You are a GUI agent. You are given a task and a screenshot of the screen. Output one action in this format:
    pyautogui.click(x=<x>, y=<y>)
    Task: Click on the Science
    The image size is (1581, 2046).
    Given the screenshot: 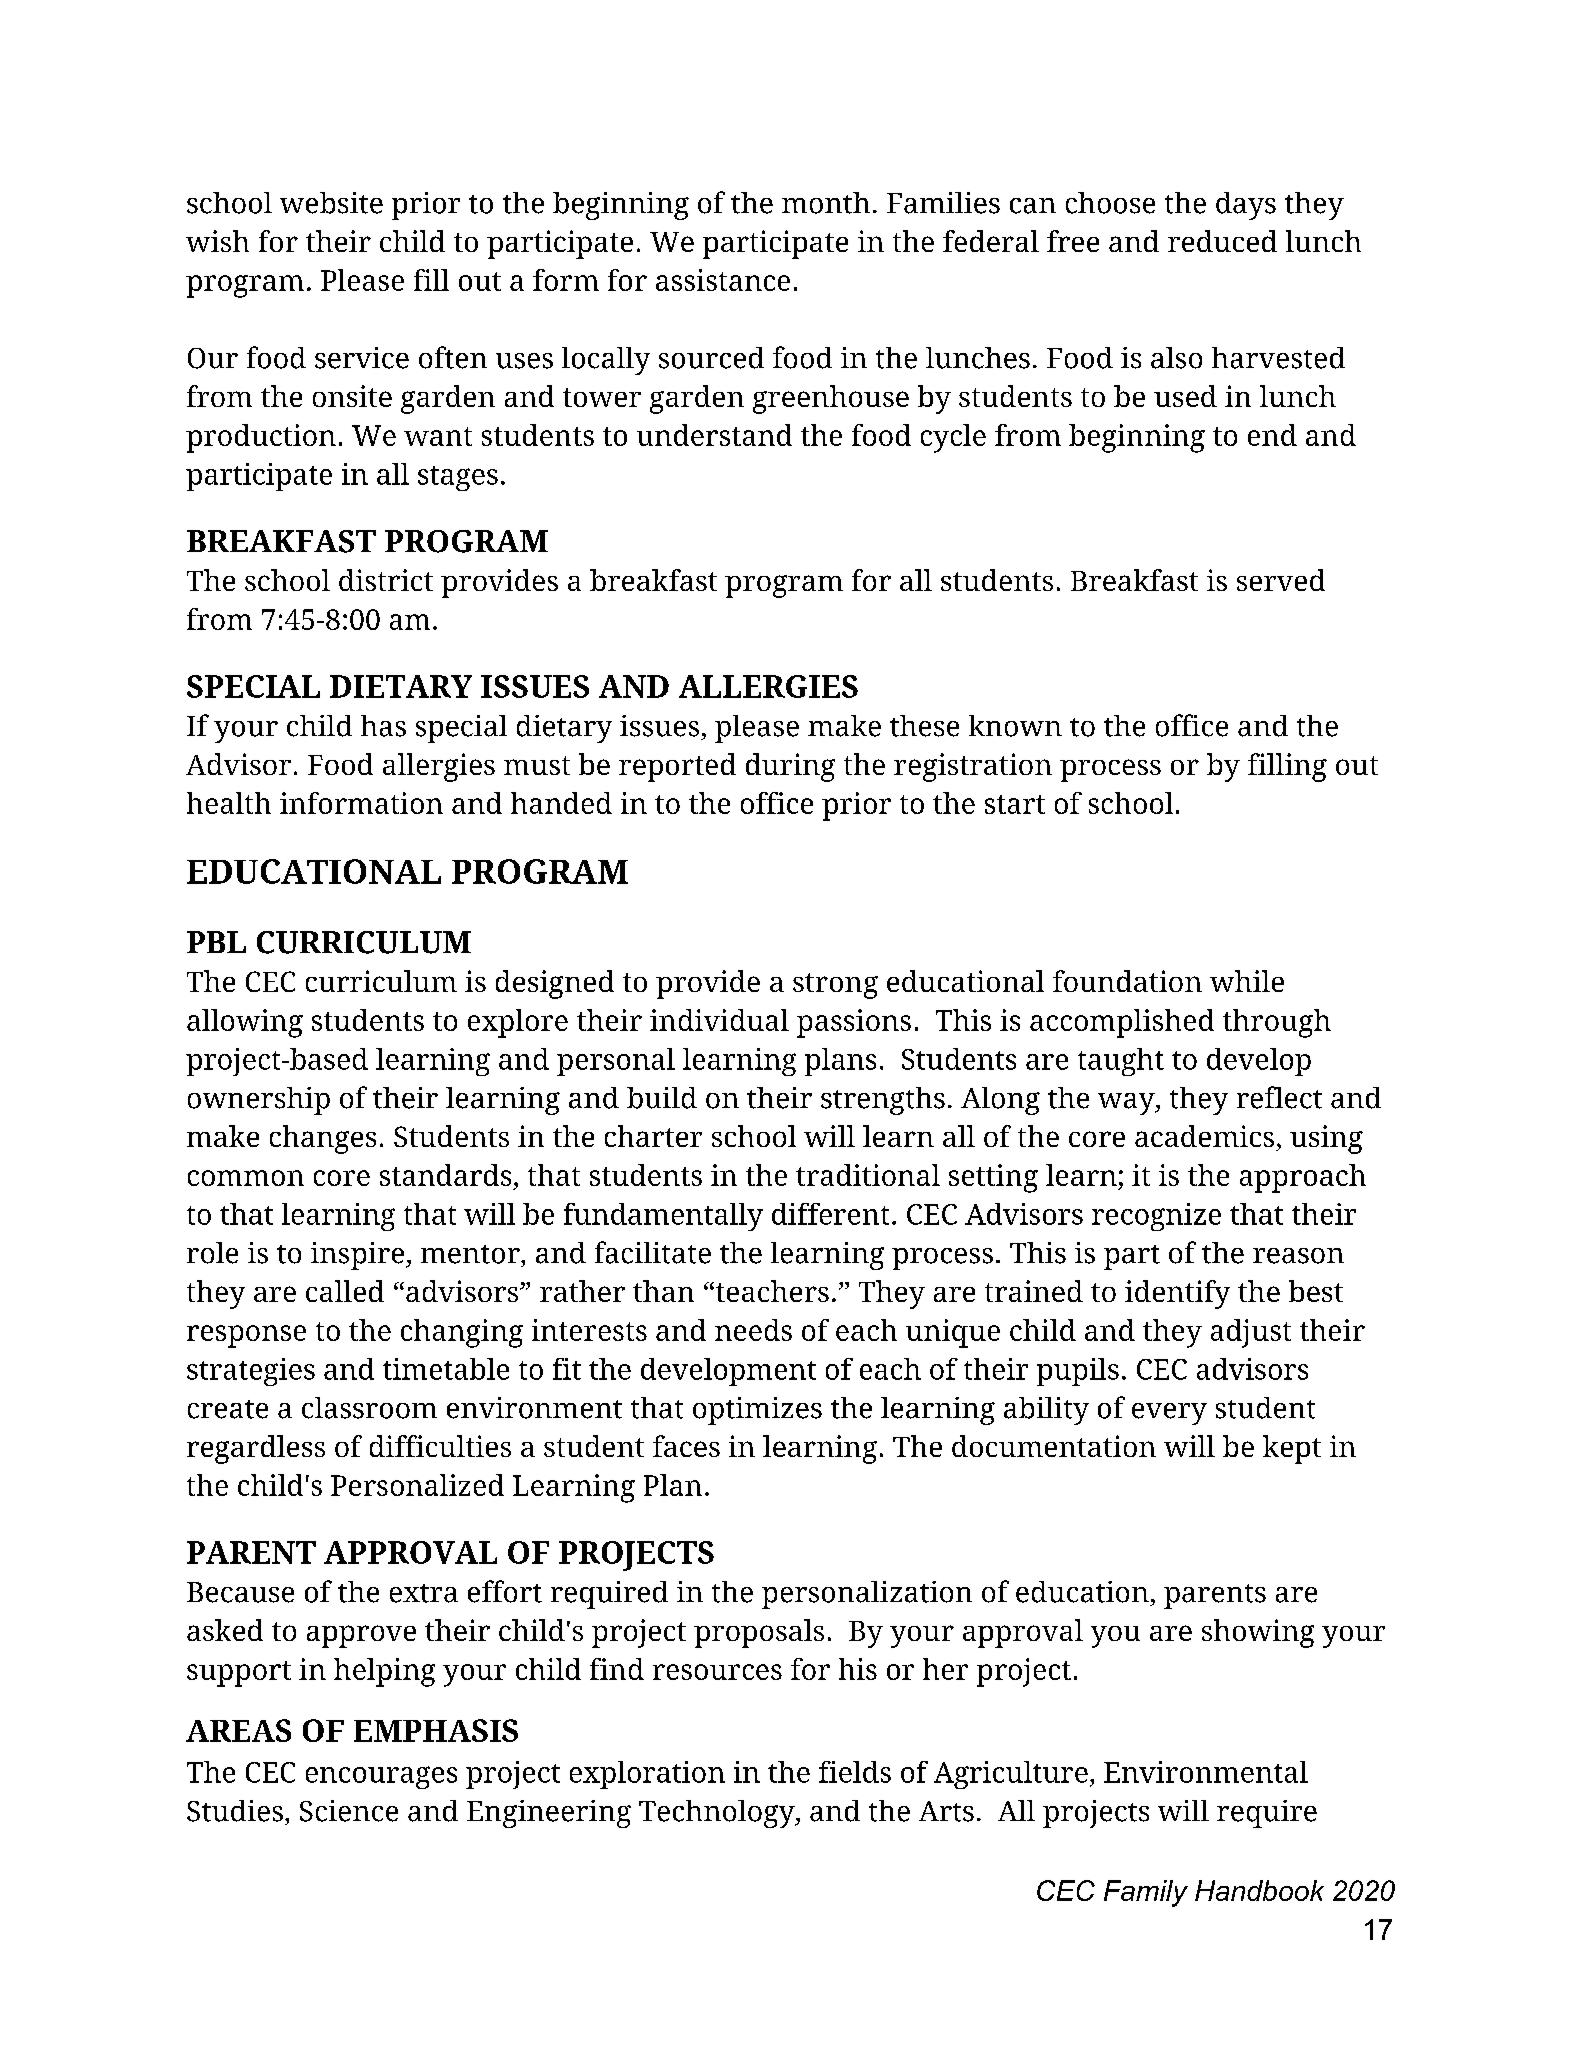 What is the action you would take?
    pyautogui.click(x=349, y=1811)
